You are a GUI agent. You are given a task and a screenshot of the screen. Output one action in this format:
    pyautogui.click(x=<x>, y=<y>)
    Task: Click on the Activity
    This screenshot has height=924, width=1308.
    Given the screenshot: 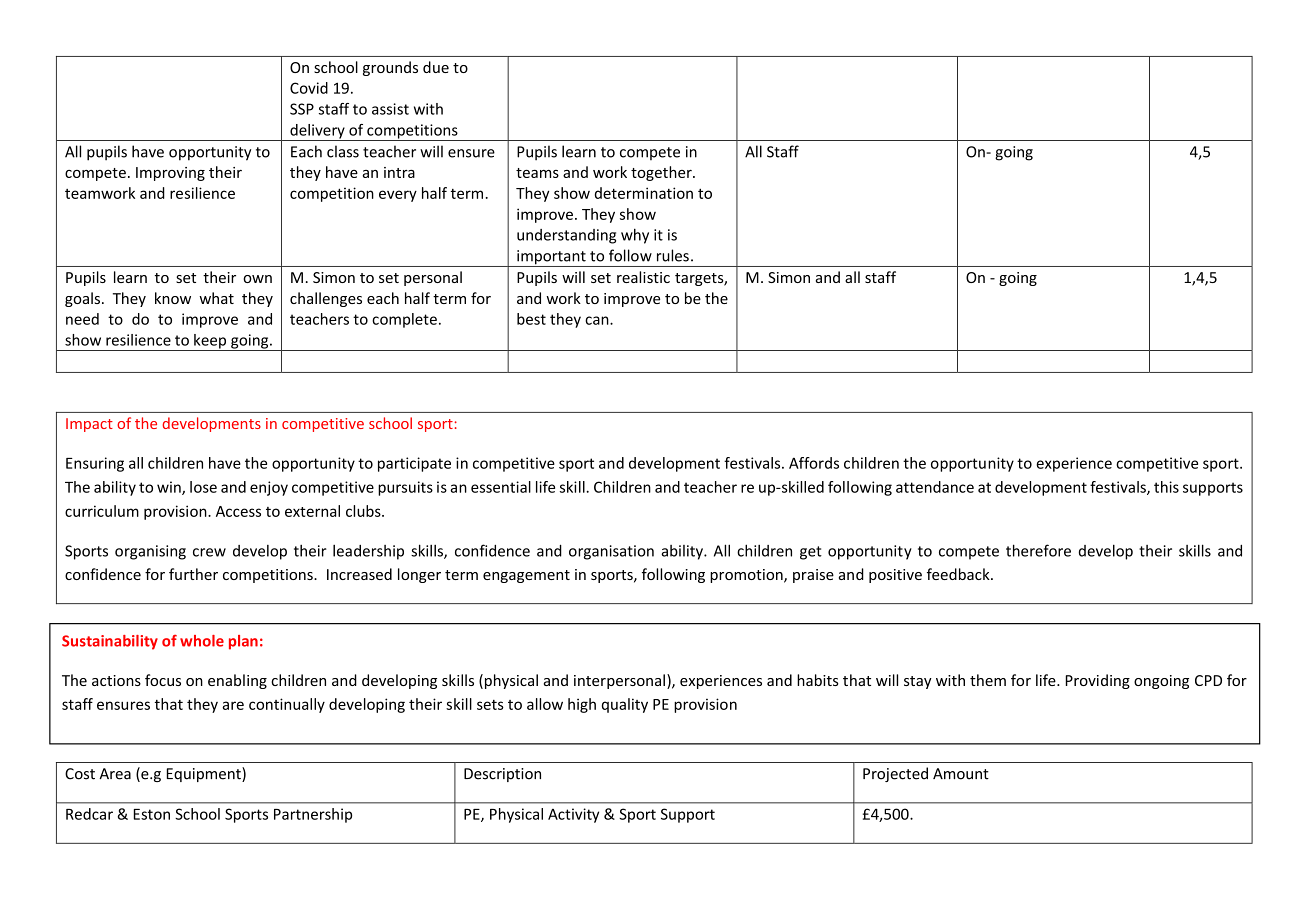 What is the action you would take?
    pyautogui.click(x=573, y=815)
